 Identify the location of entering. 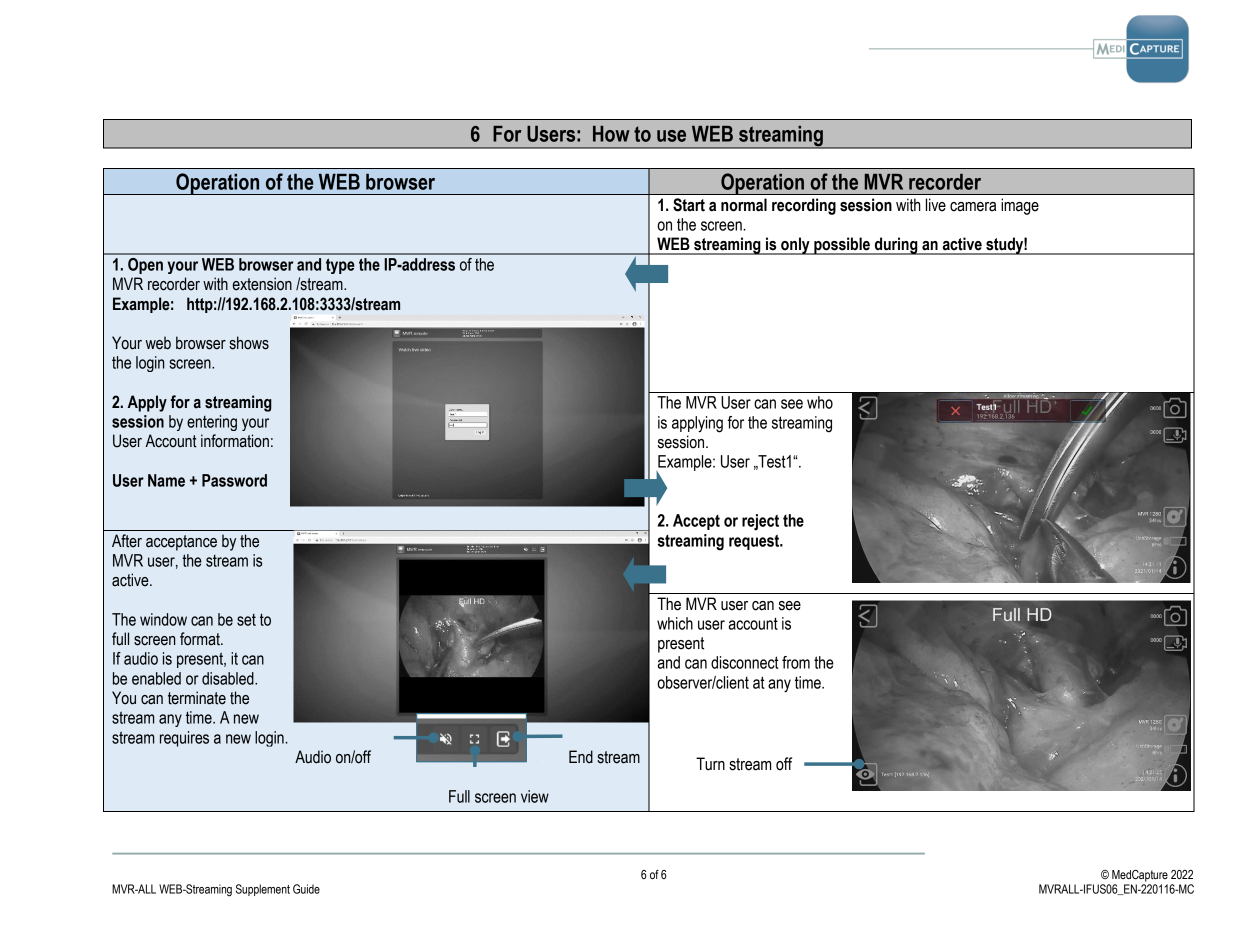
(212, 423).
